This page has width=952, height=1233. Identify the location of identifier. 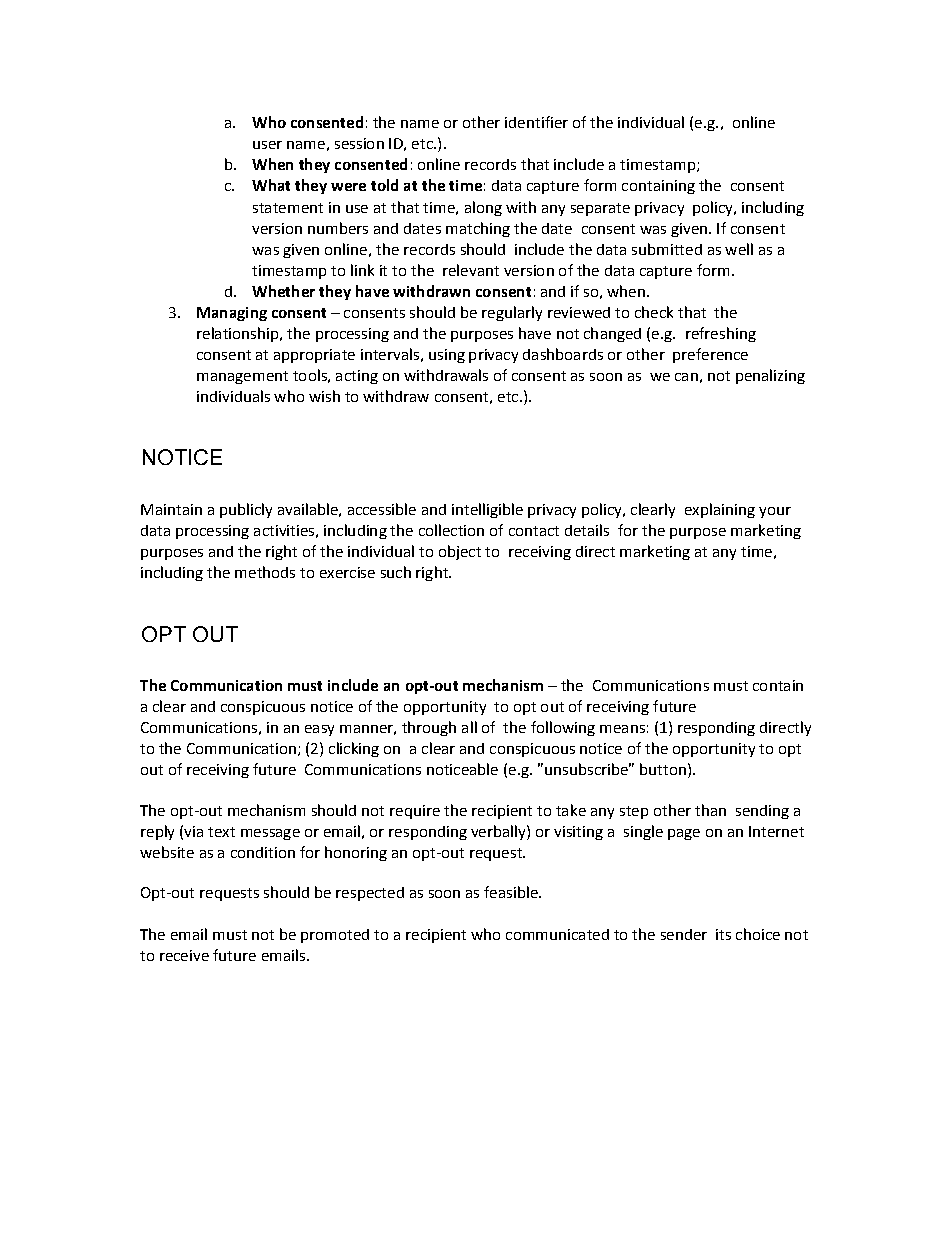
(536, 122).
